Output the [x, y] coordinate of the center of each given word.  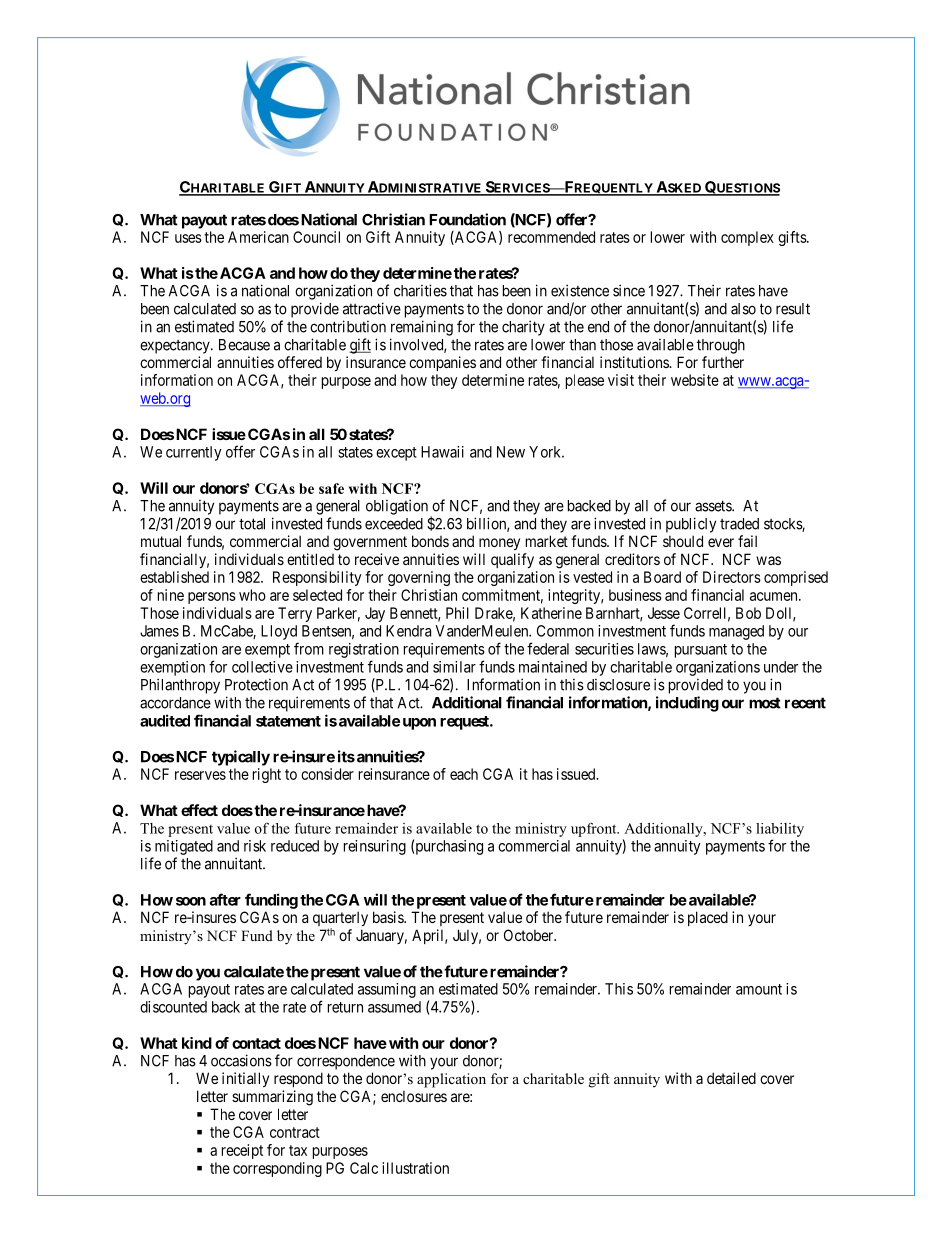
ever [721, 542]
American [258, 237]
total [252, 524]
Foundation [467, 219]
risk [255, 846]
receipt [242, 1151]
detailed [731, 1078]
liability [780, 830]
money [499, 544]
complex [747, 238]
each [464, 774]
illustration [415, 1168]
